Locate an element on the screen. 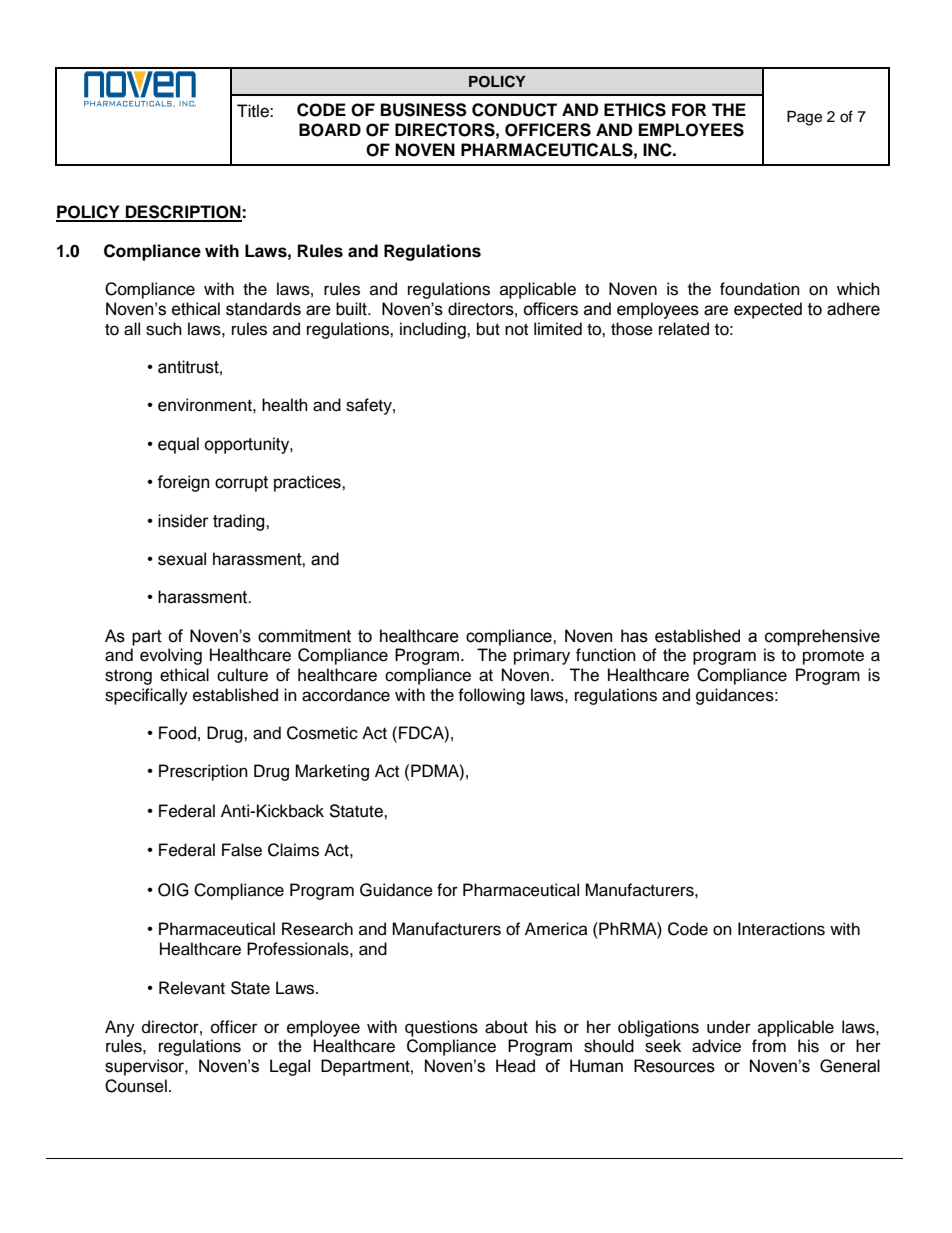 The height and width of the screenshot is (1233, 952). Head is located at coordinates (515, 1066).
